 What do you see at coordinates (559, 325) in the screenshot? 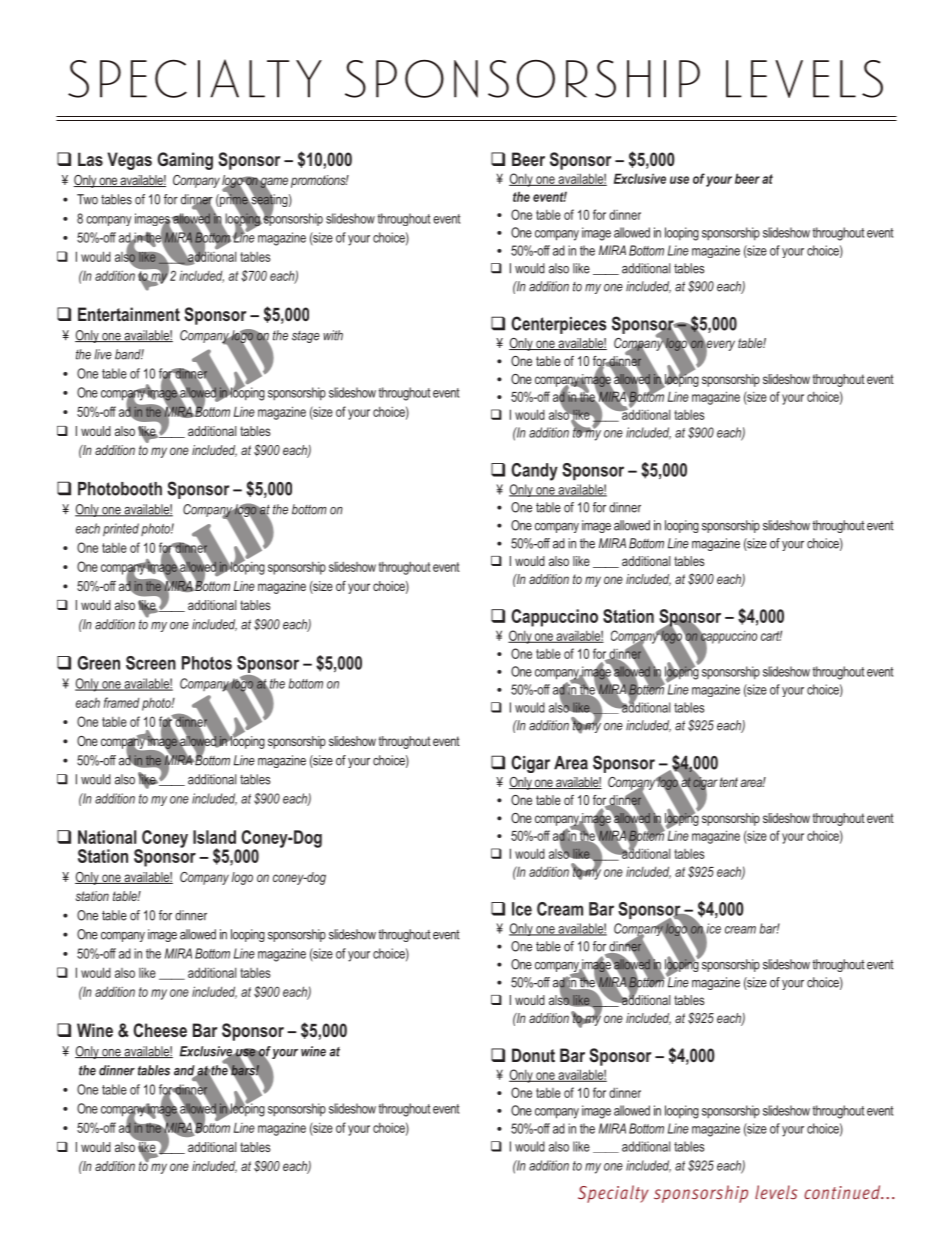
I see `Centerpieces` at bounding box center [559, 325].
